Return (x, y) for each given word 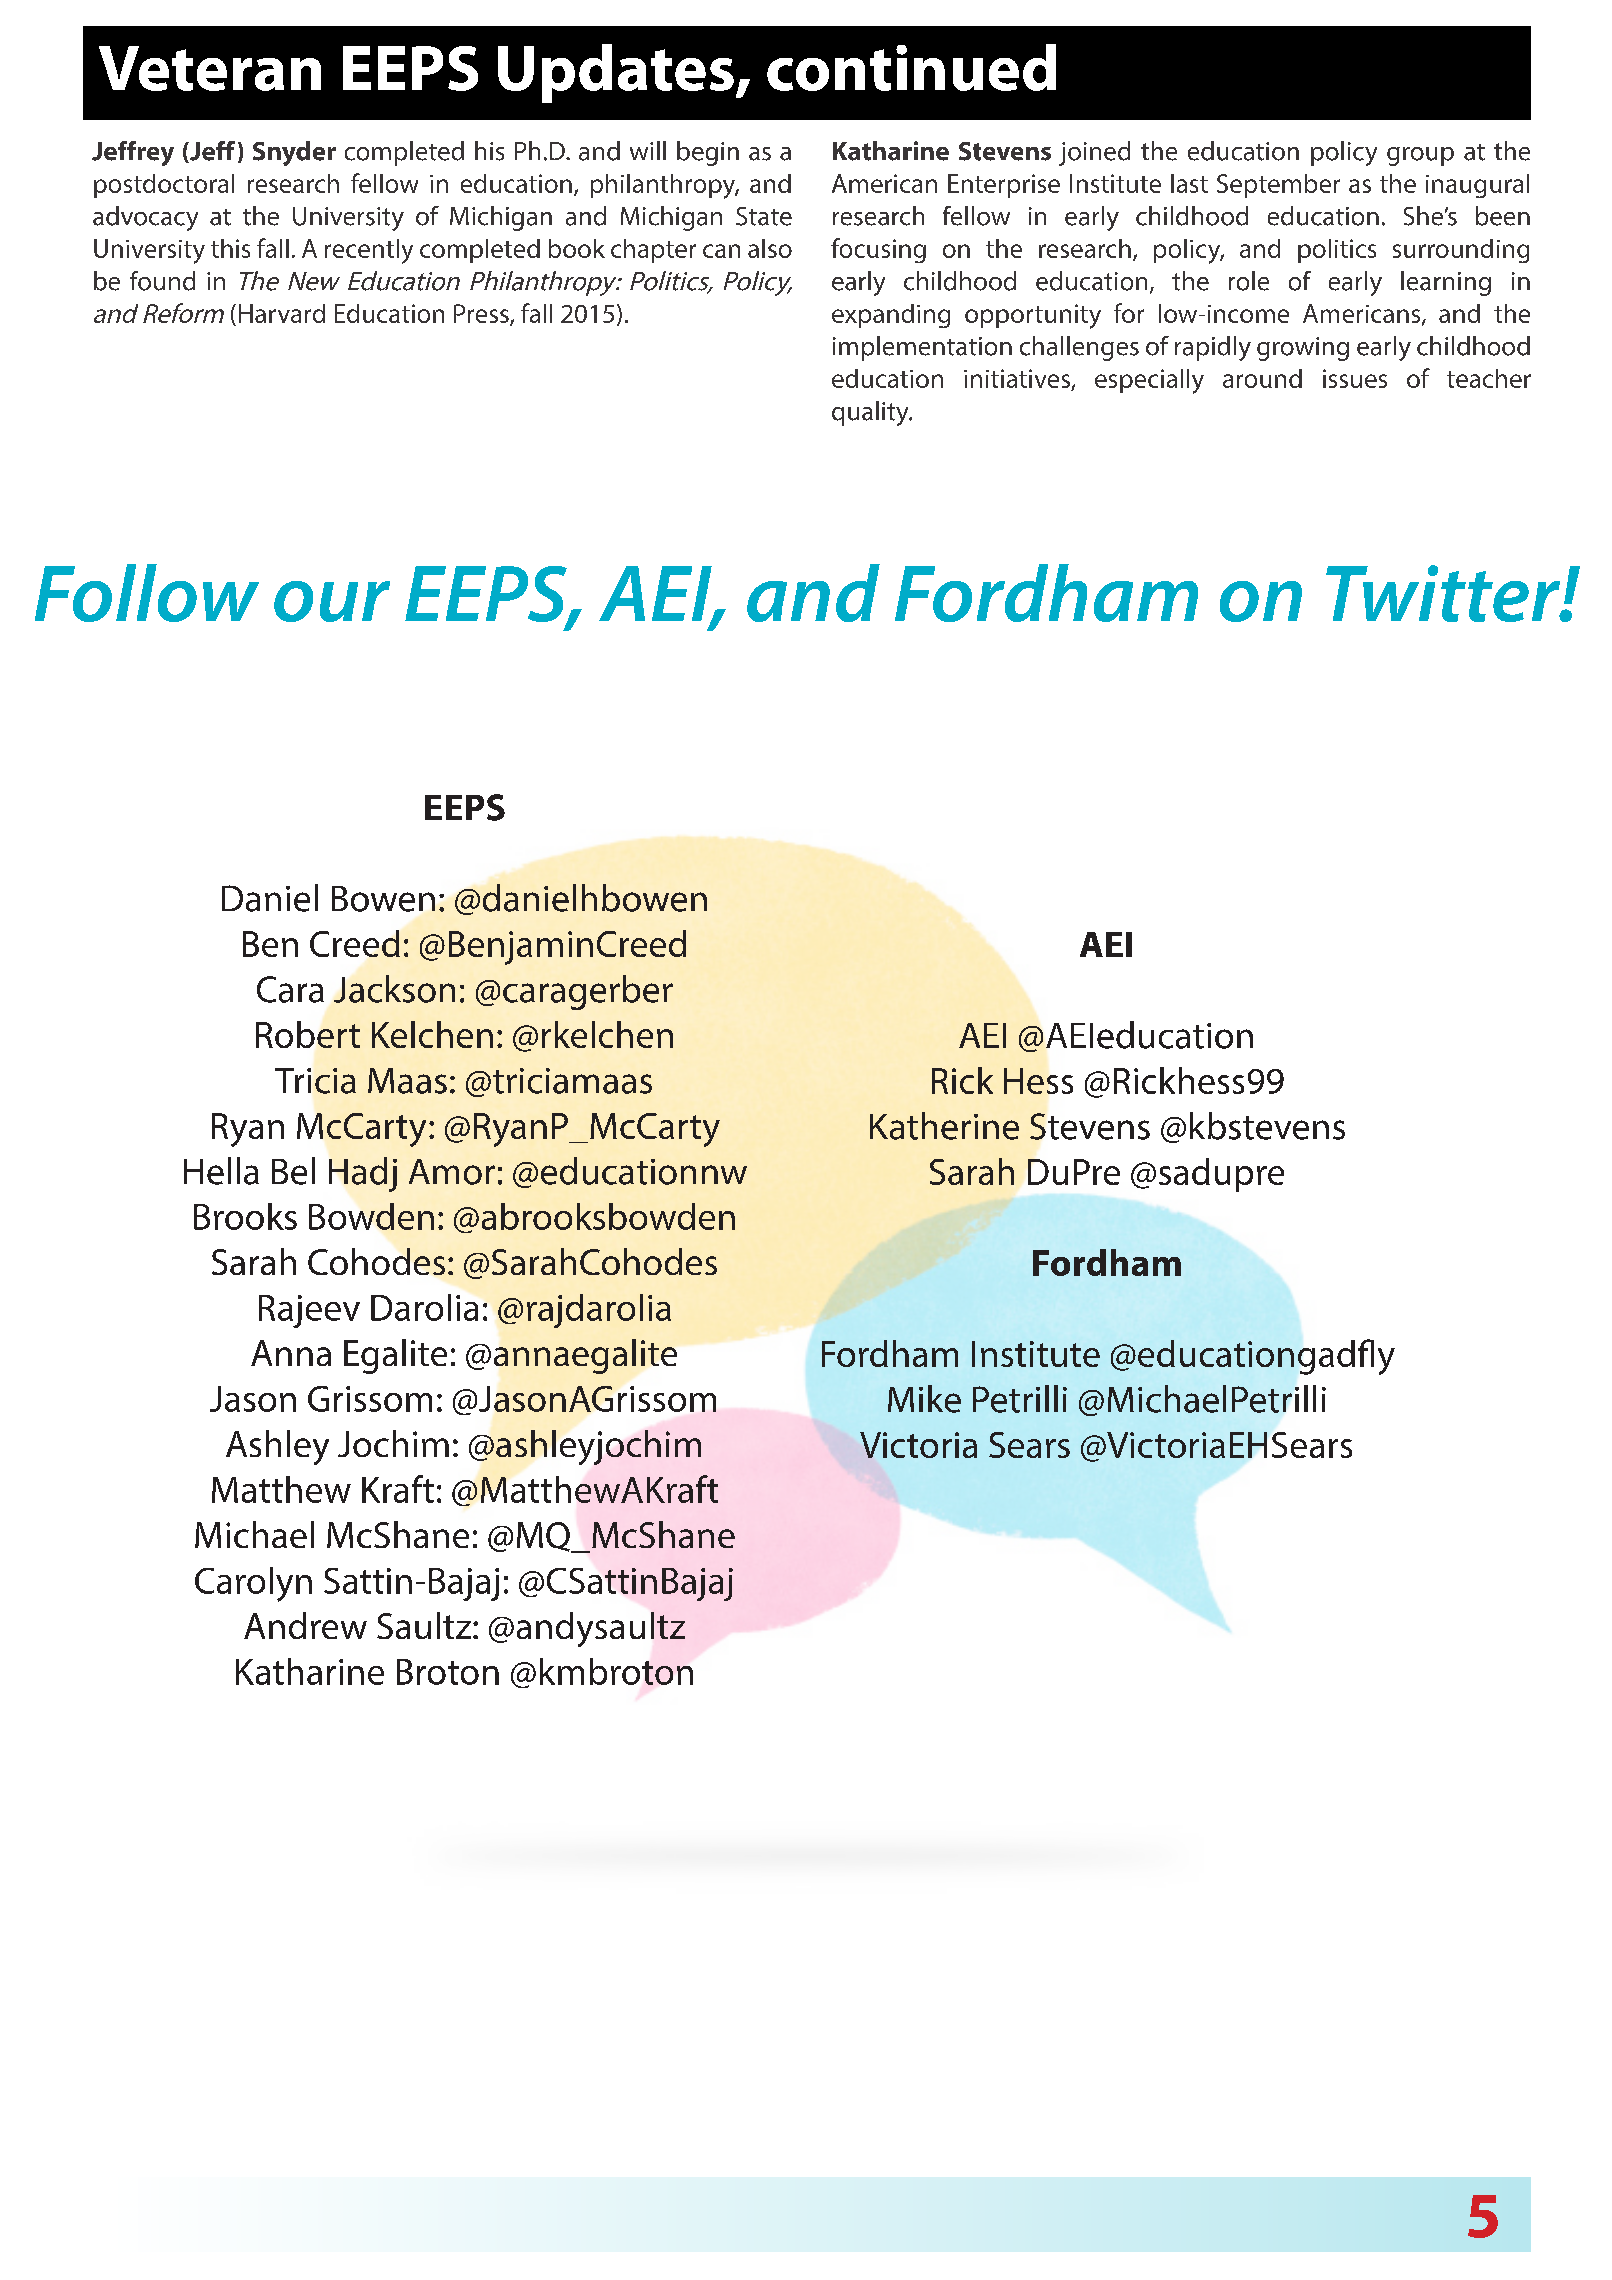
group (1420, 156)
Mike (924, 1399)
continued (911, 67)
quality (871, 413)
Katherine (944, 1126)
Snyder (294, 153)
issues (1355, 378)
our (332, 601)
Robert (308, 1034)
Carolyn (253, 1584)
